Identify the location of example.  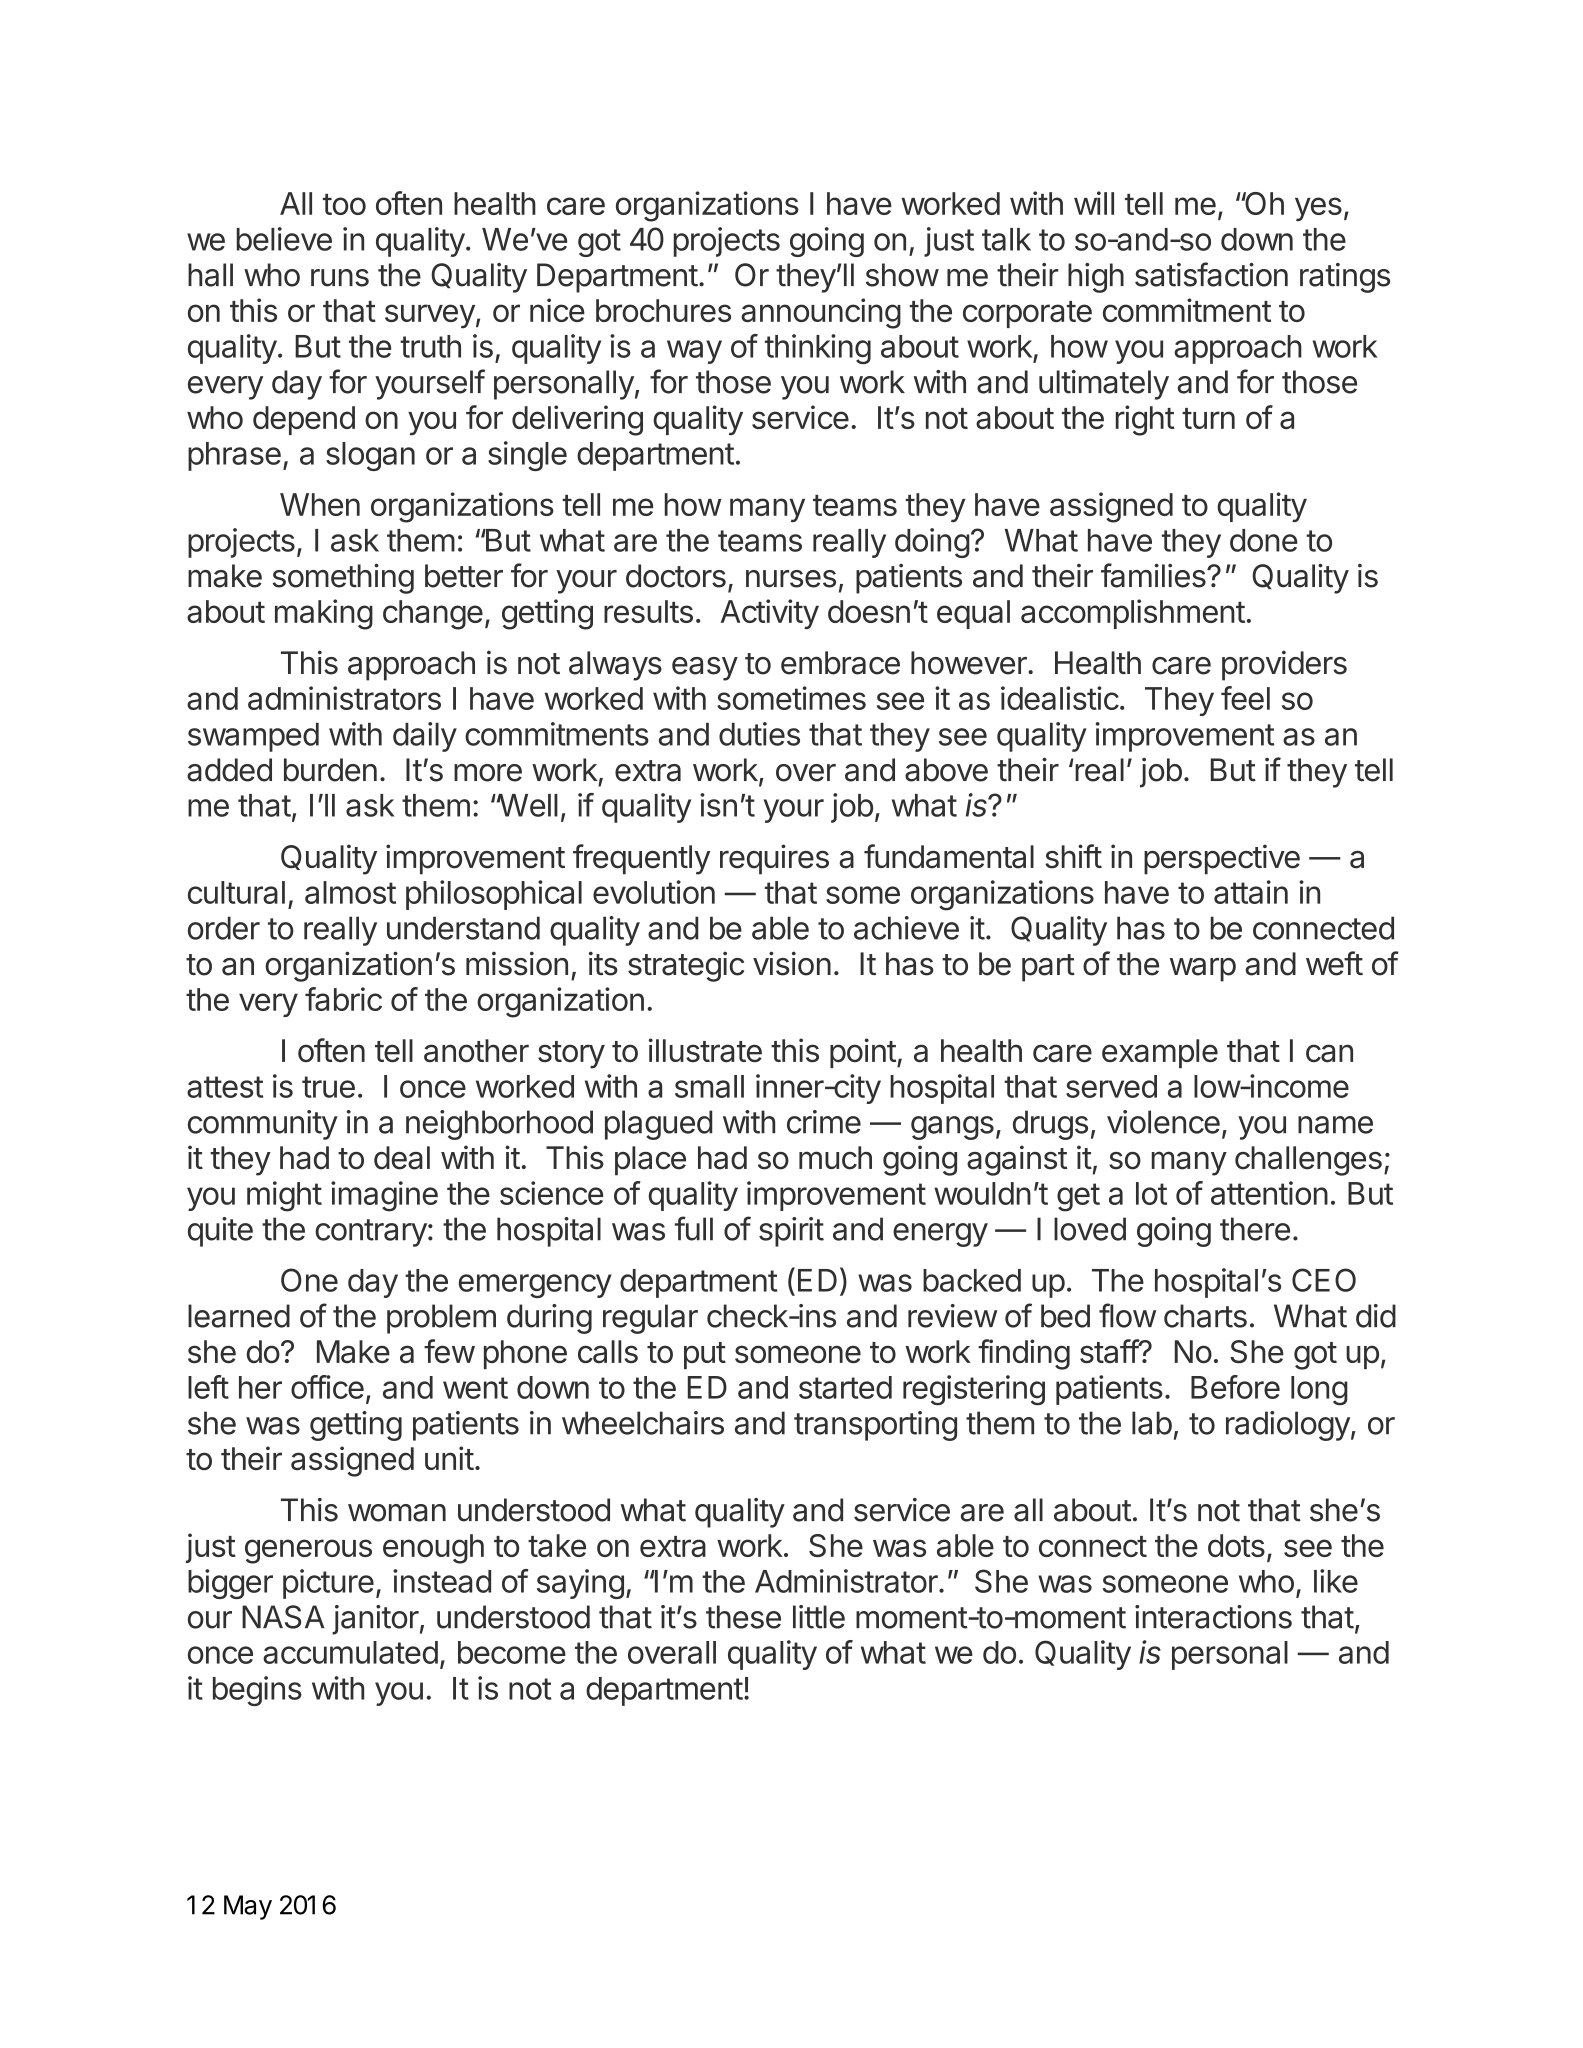
(1160, 1053).
